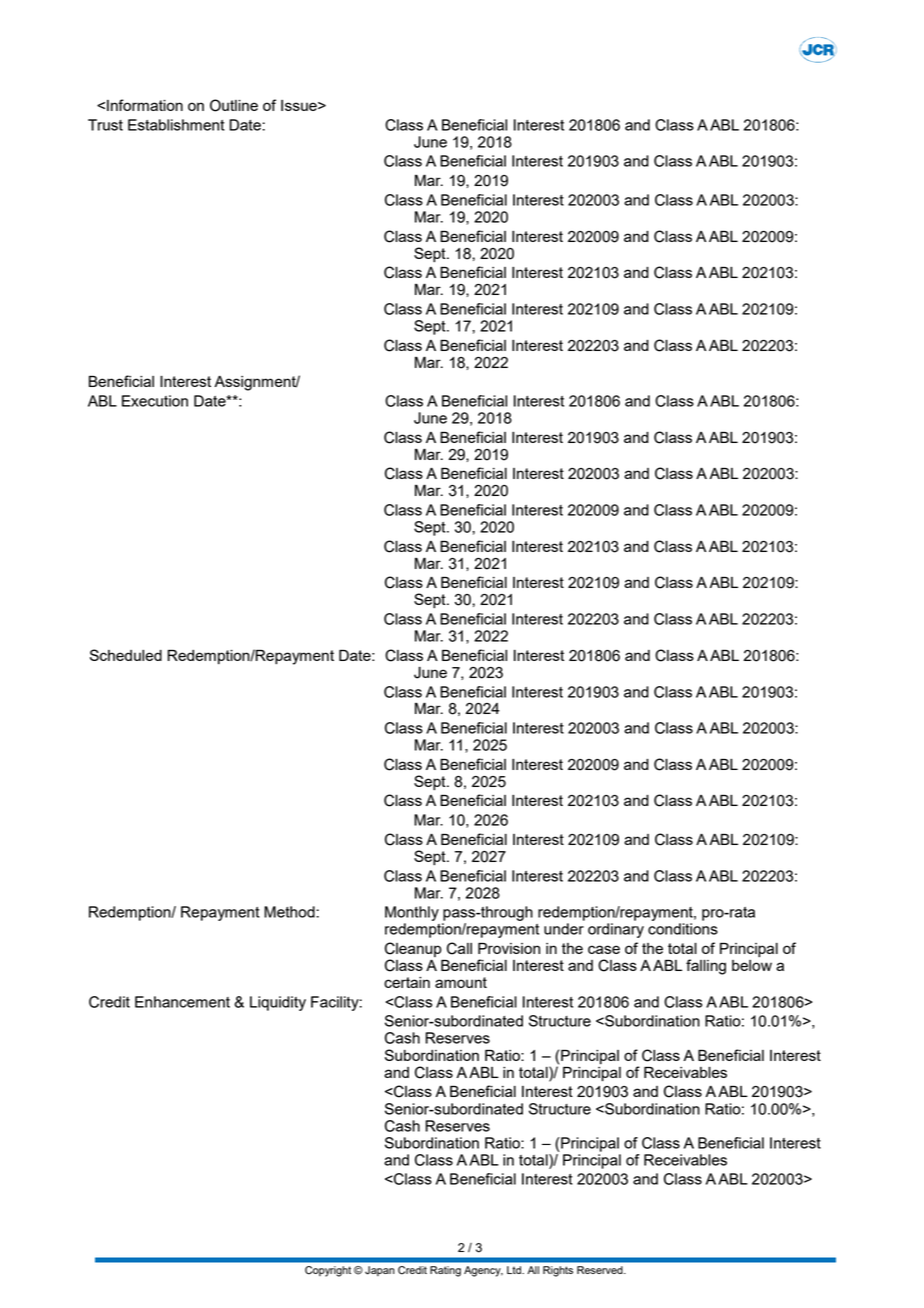  Describe the element at coordinates (412, 913) in the image. I see `Monthly` at that location.
